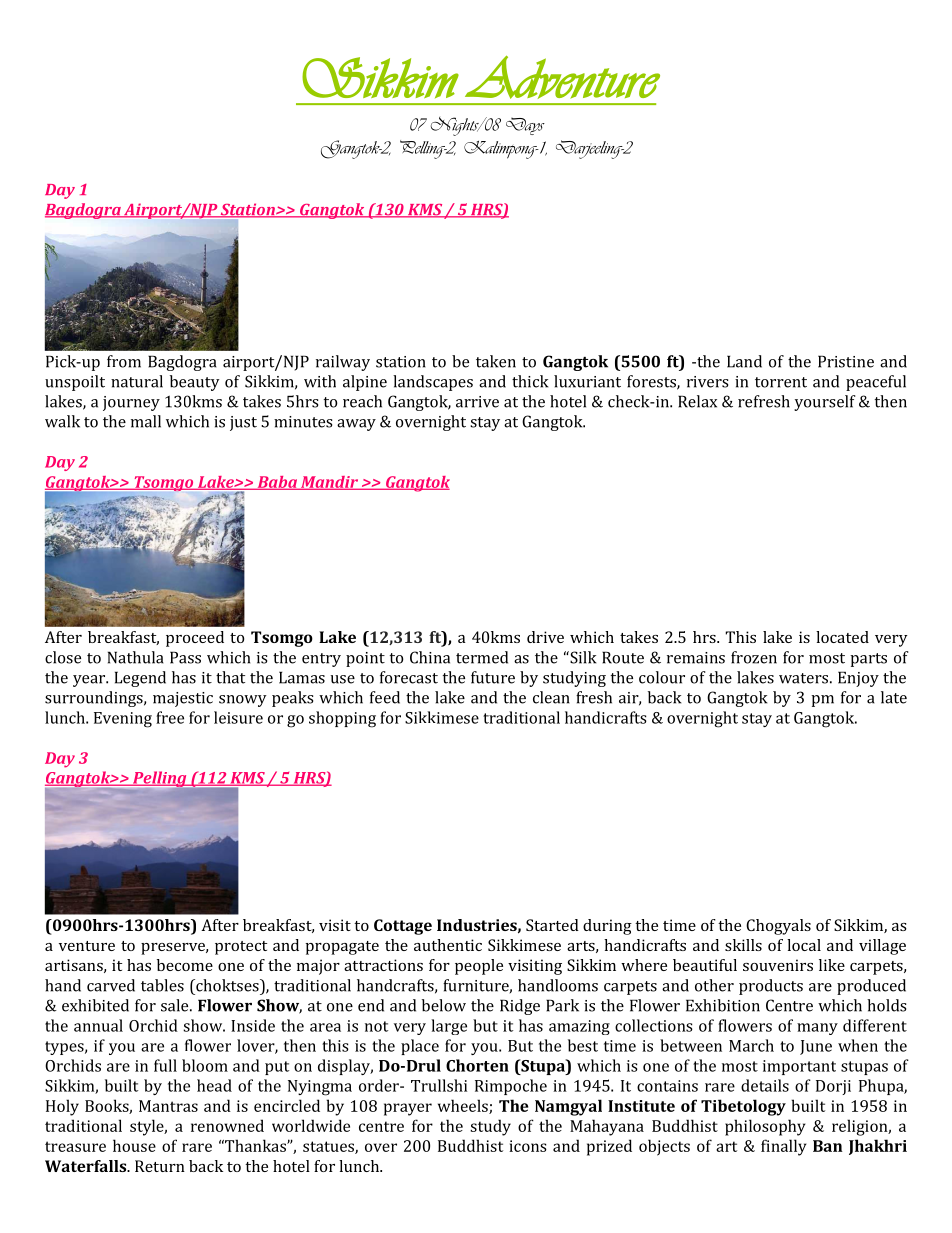 The height and width of the document is (1233, 952). Describe the element at coordinates (551, 697) in the document. I see `clean` at that location.
